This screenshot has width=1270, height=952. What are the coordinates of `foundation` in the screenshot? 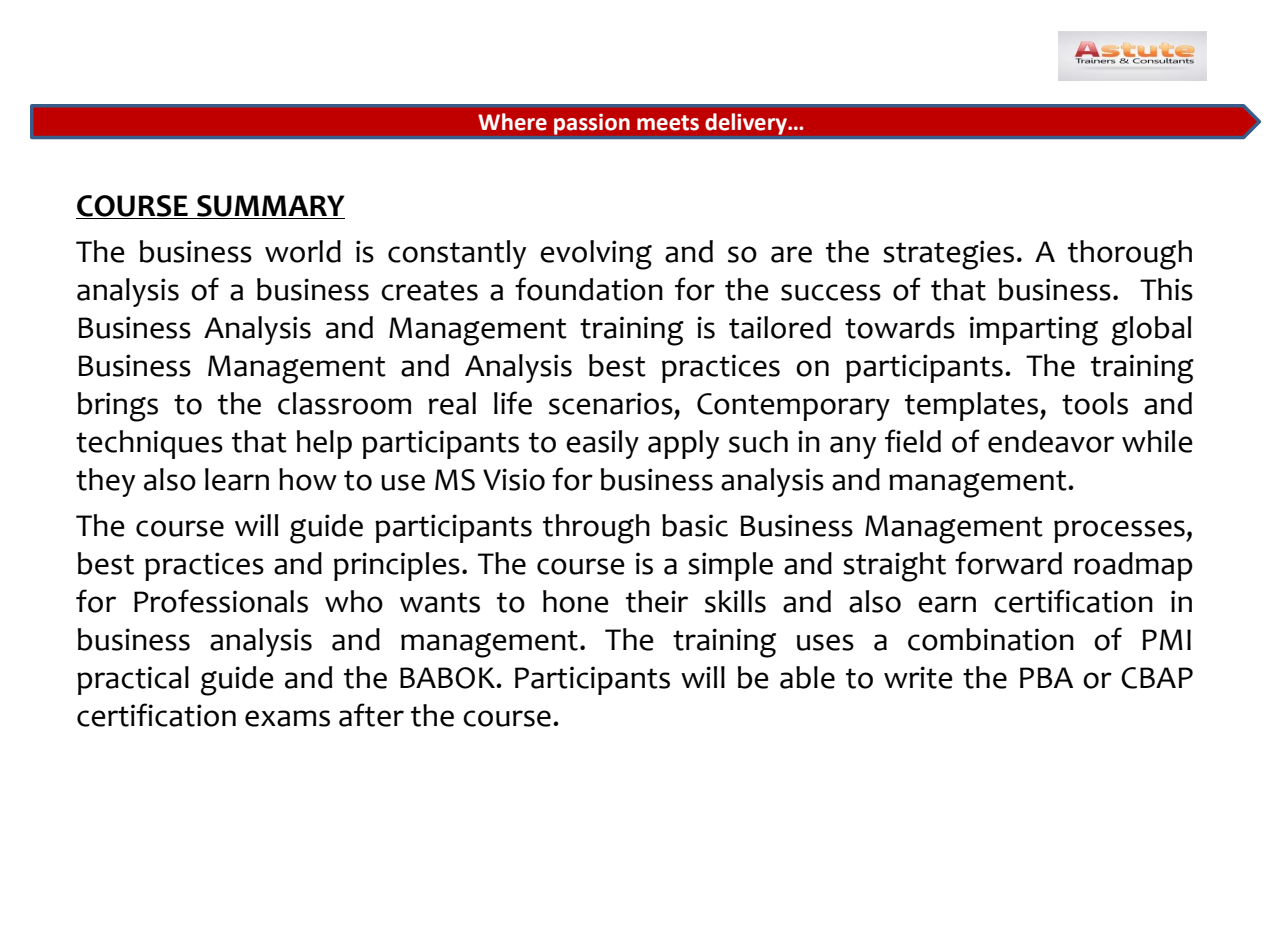 It's located at (589, 289).
